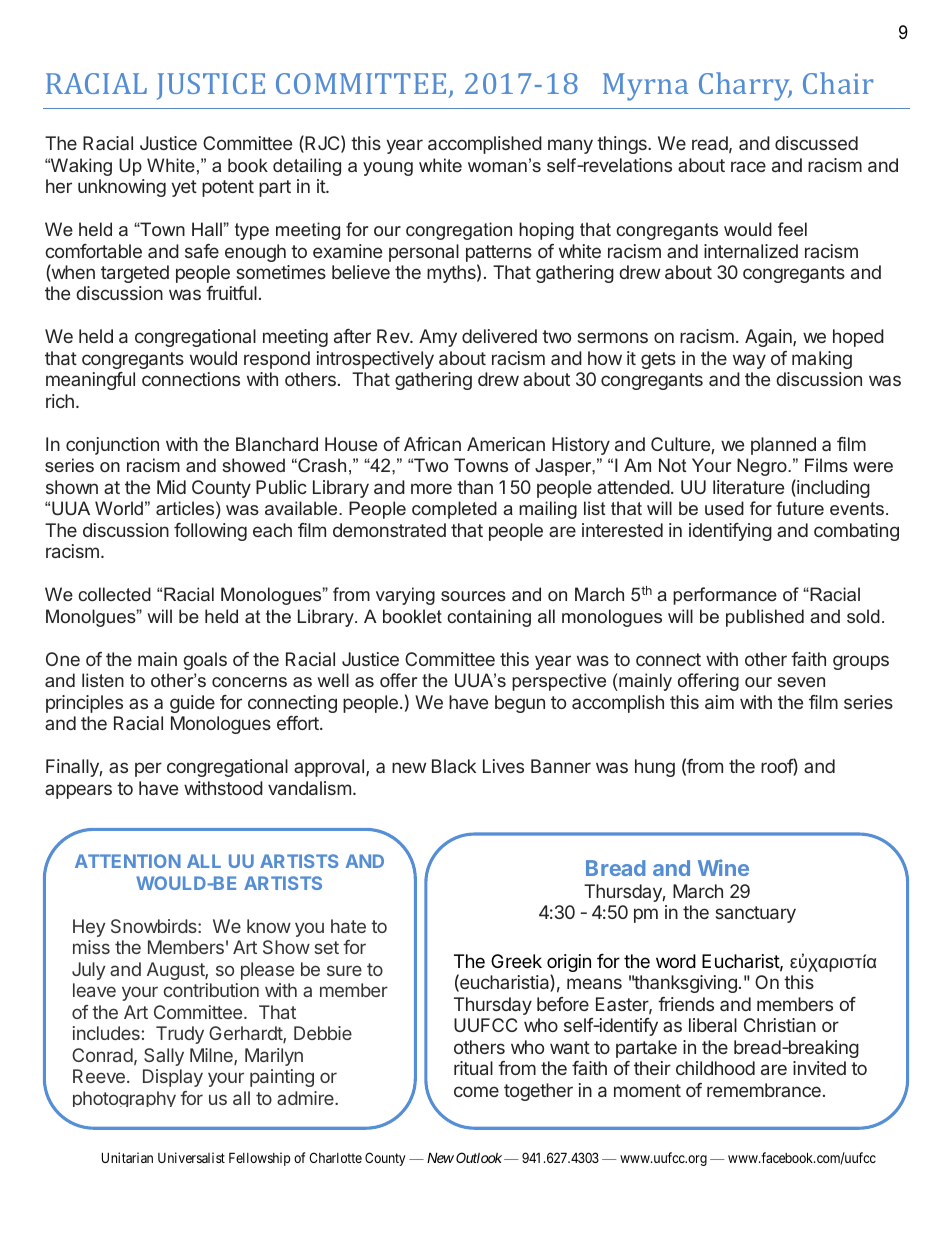 The height and width of the screenshot is (1233, 952). What do you see at coordinates (114, 594) in the screenshot?
I see `collected` at bounding box center [114, 594].
